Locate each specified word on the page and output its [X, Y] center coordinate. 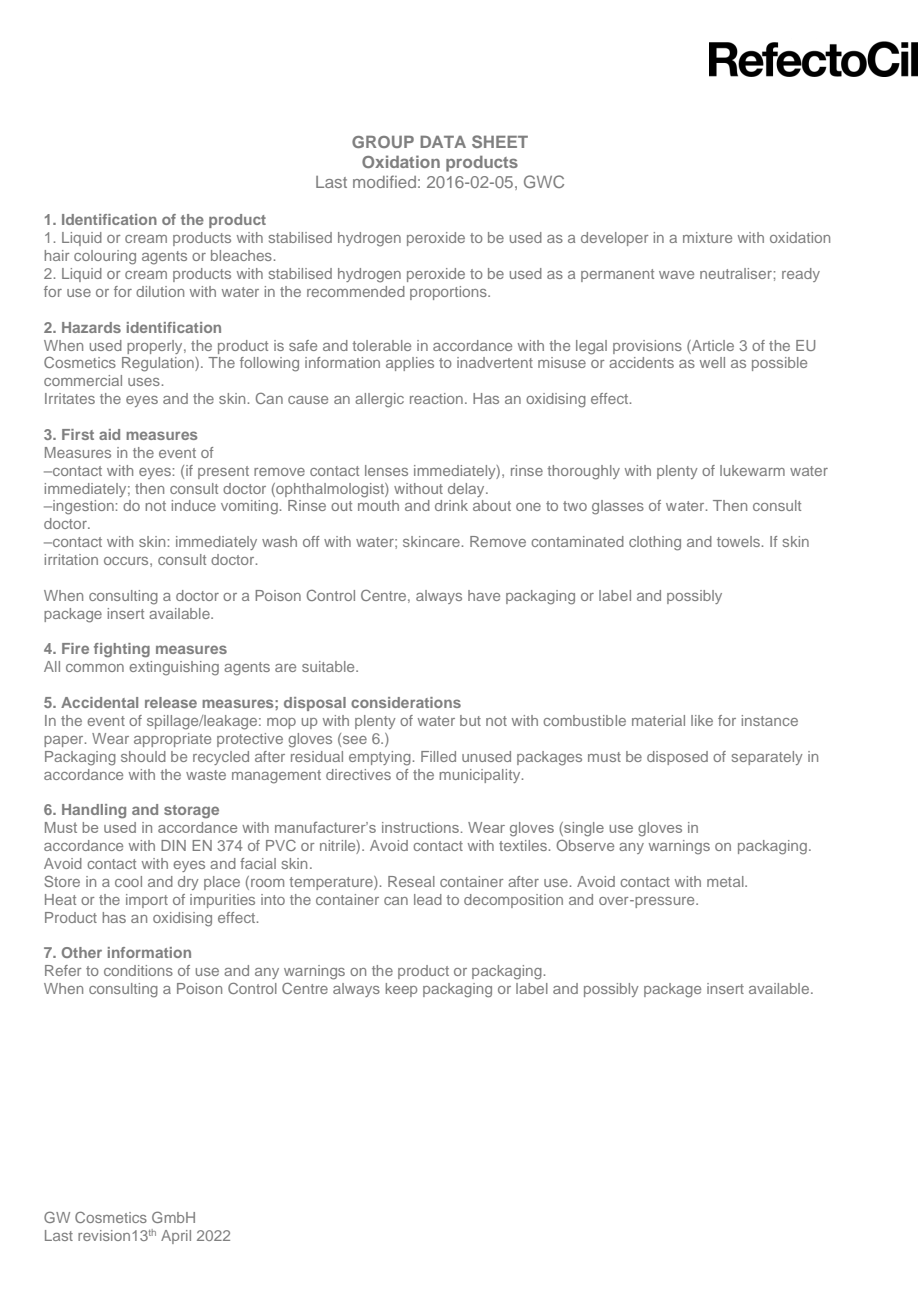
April [176, 1237]
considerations [406, 702]
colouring [105, 257]
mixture [707, 237]
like [702, 720]
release [171, 702]
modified [384, 181]
